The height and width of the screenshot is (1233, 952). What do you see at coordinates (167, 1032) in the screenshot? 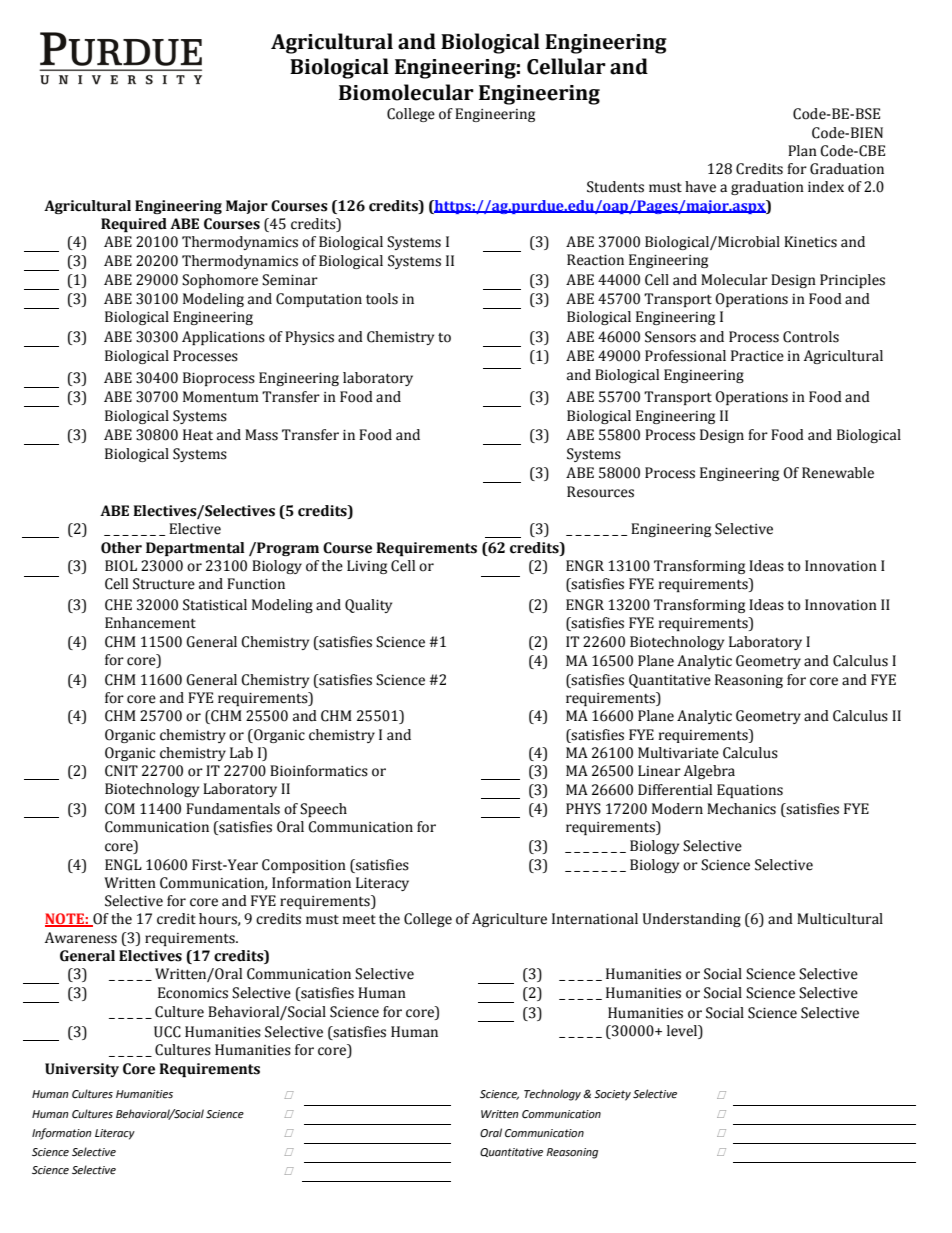
I see `UCC` at bounding box center [167, 1032].
